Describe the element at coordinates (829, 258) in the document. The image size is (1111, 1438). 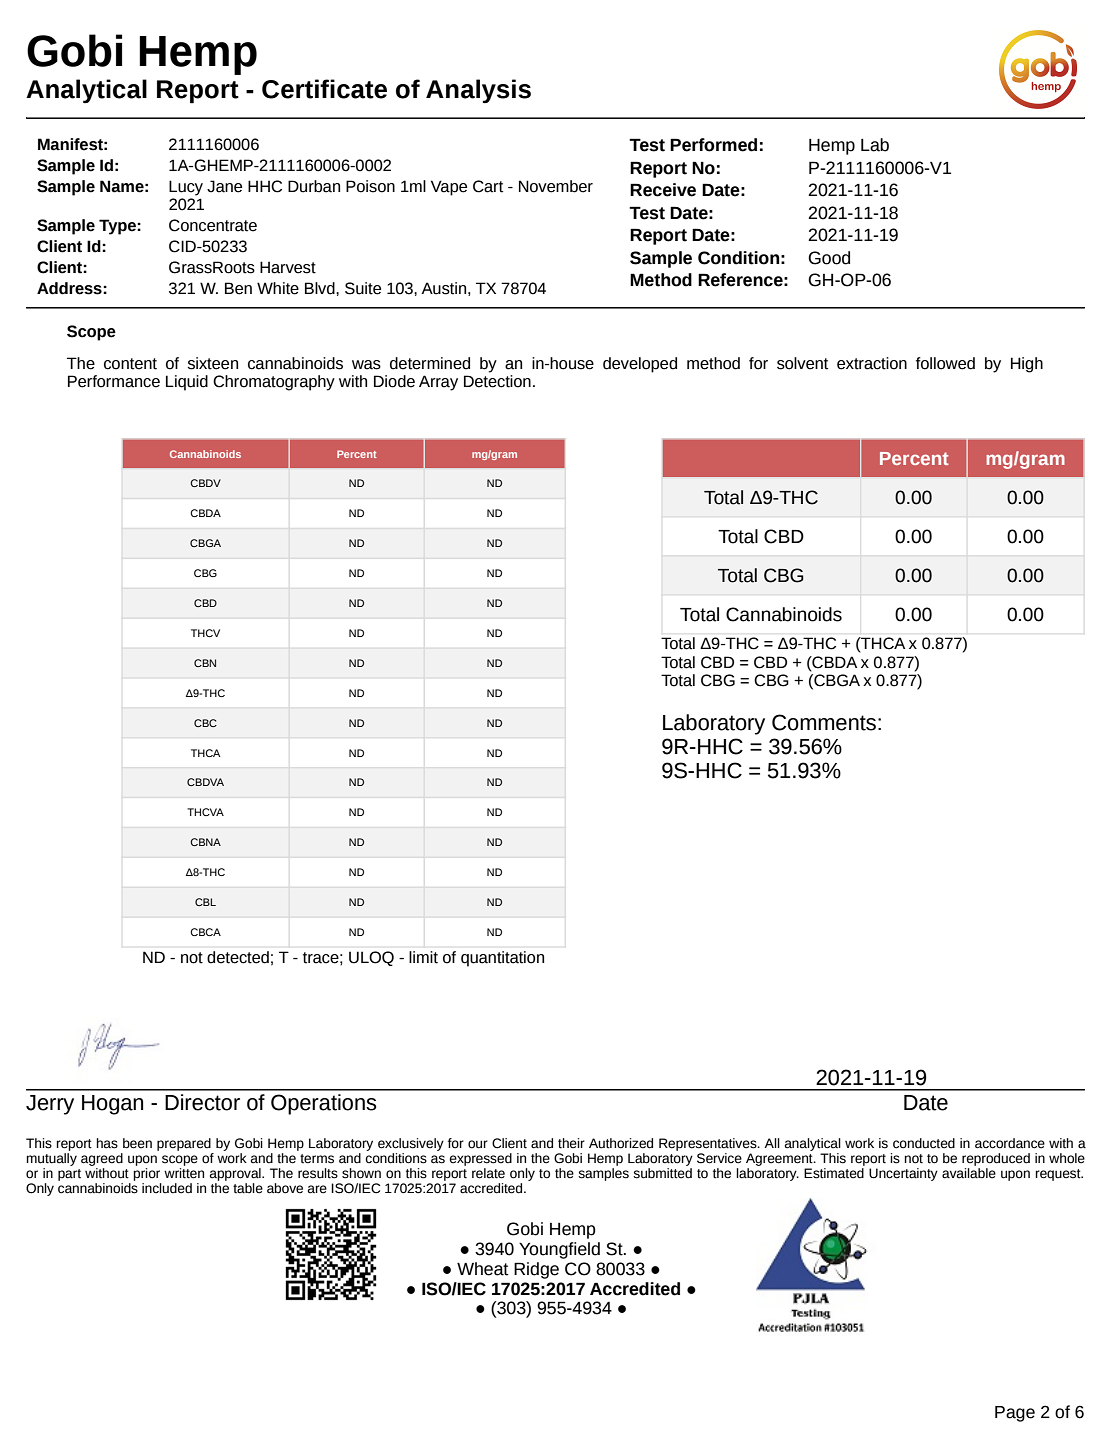
I see `Good` at that location.
